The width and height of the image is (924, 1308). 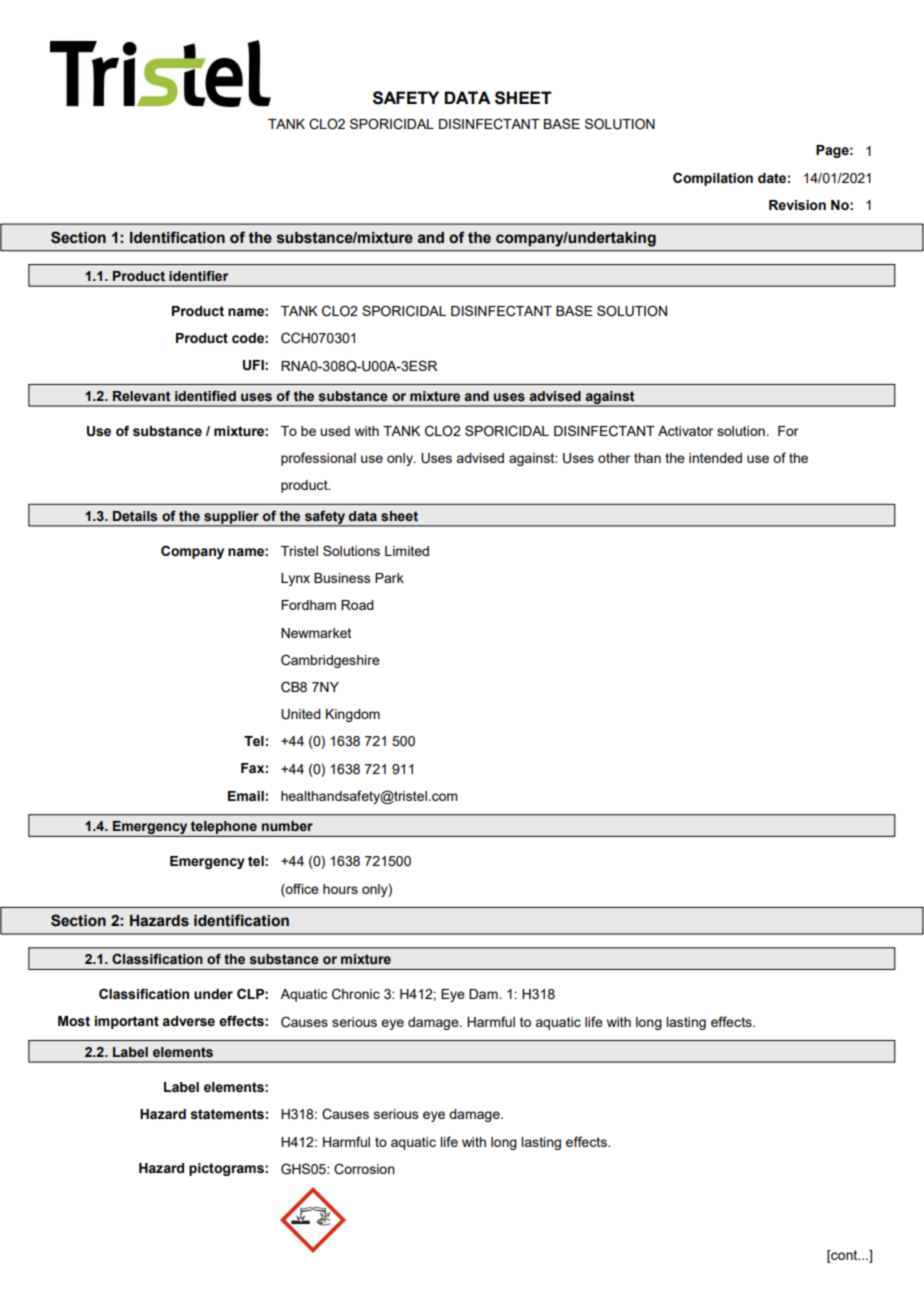 What do you see at coordinates (797, 205) in the image?
I see `Revision` at bounding box center [797, 205].
